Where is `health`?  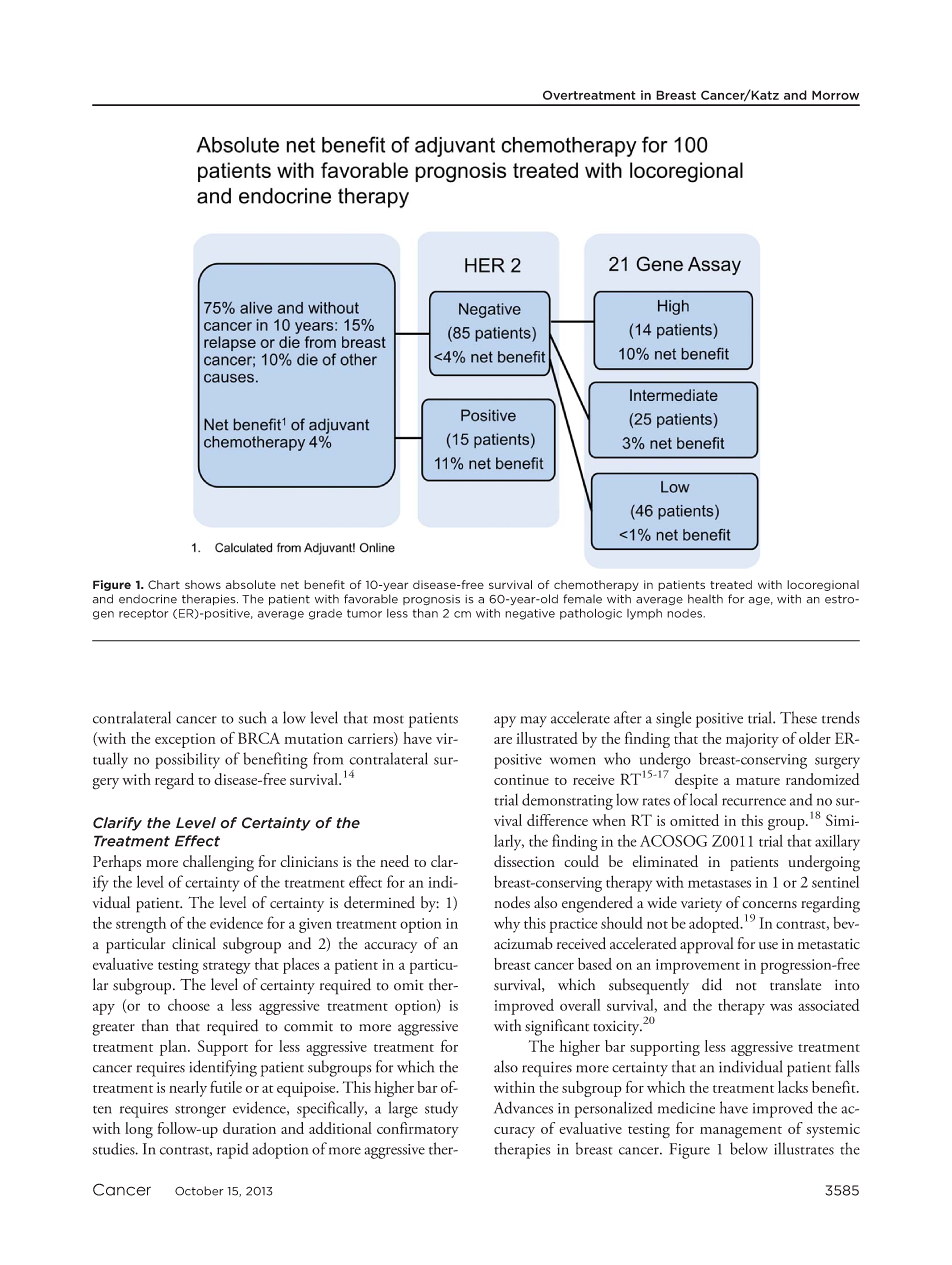
health is located at coordinates (705, 599).
